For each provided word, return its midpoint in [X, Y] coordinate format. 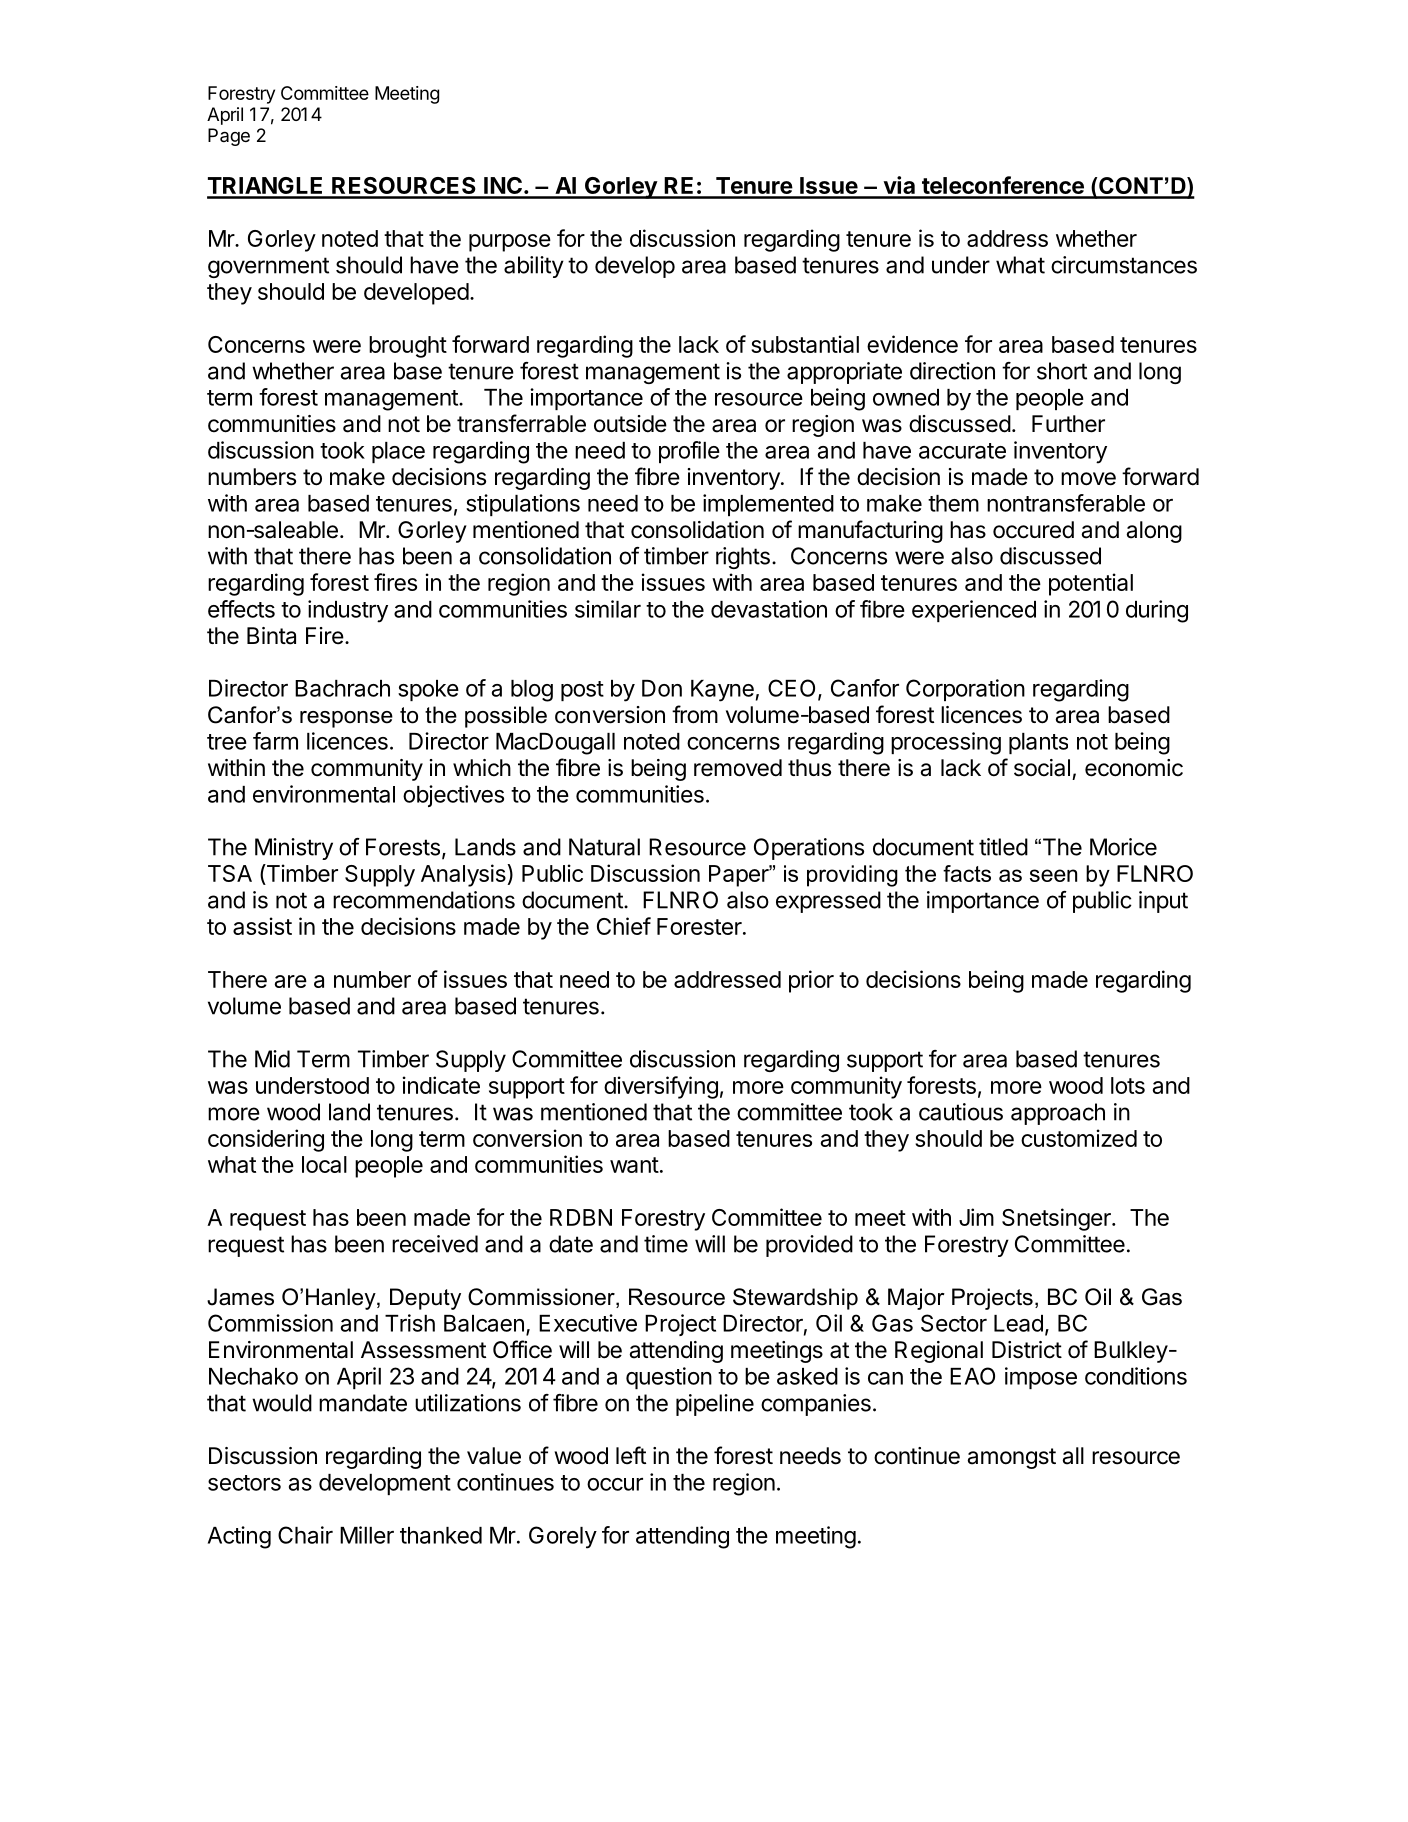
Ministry [294, 849]
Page [229, 137]
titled [1003, 847]
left [631, 1455]
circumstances [1124, 265]
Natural [604, 847]
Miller [367, 1535]
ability [534, 267]
